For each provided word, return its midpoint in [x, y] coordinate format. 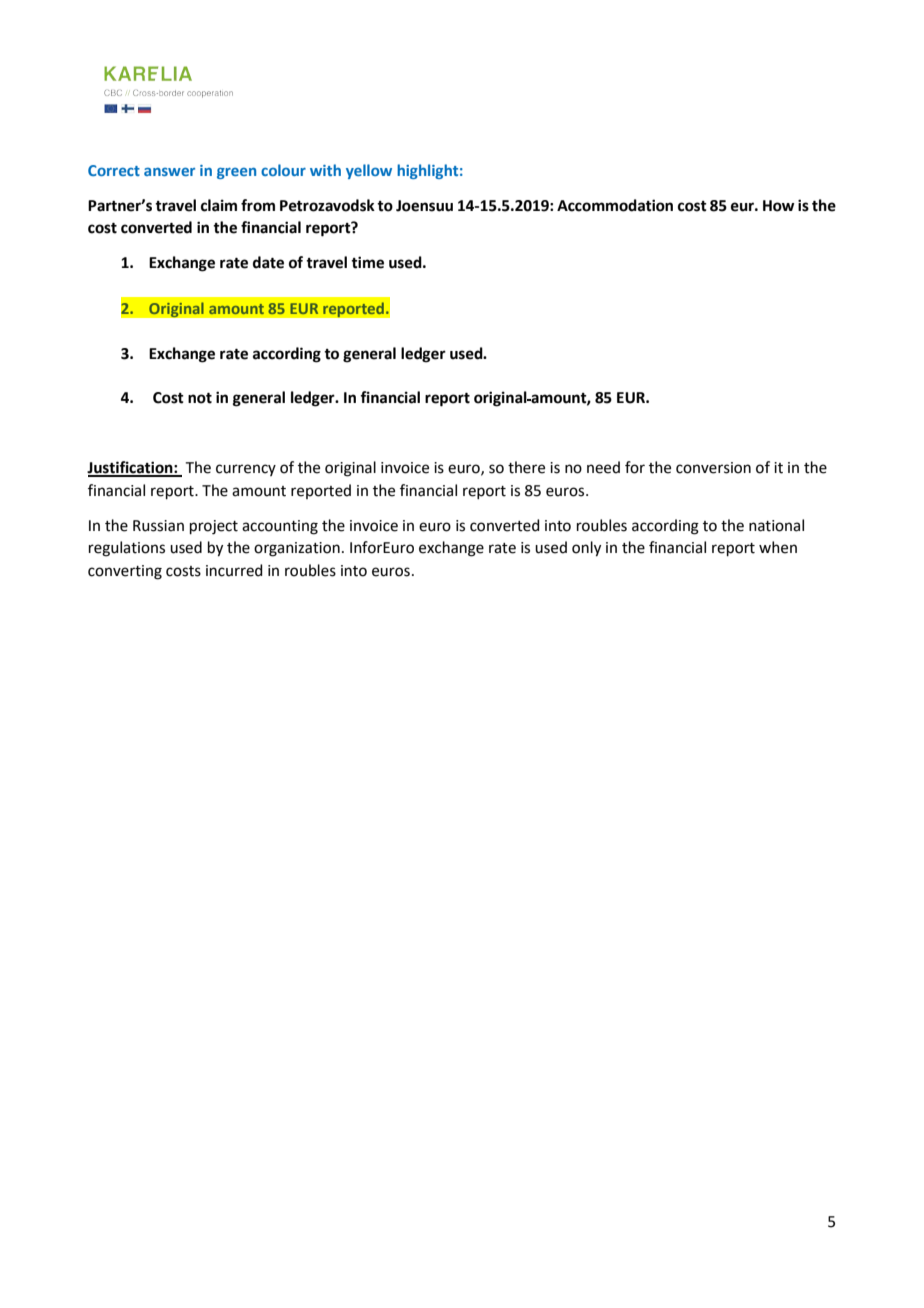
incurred [234, 570]
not [200, 398]
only [586, 549]
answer [169, 171]
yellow [369, 171]
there [526, 467]
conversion [713, 468]
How [779, 206]
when [778, 547]
